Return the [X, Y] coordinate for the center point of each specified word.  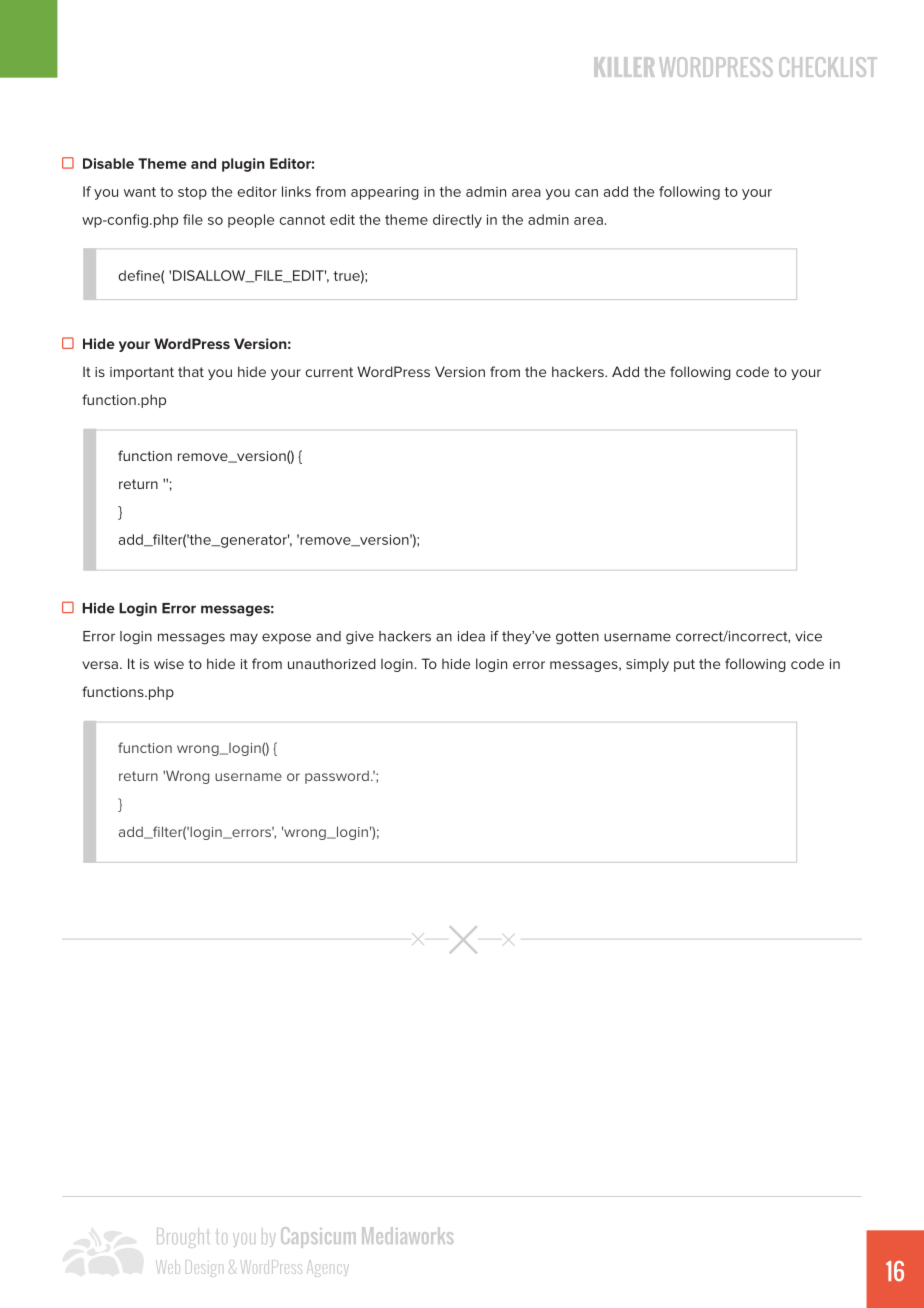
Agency [328, 1268]
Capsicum [318, 1237]
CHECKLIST [828, 67]
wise [169, 664]
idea [471, 636]
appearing [385, 193]
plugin [243, 165]
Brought [183, 1238]
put [684, 665]
